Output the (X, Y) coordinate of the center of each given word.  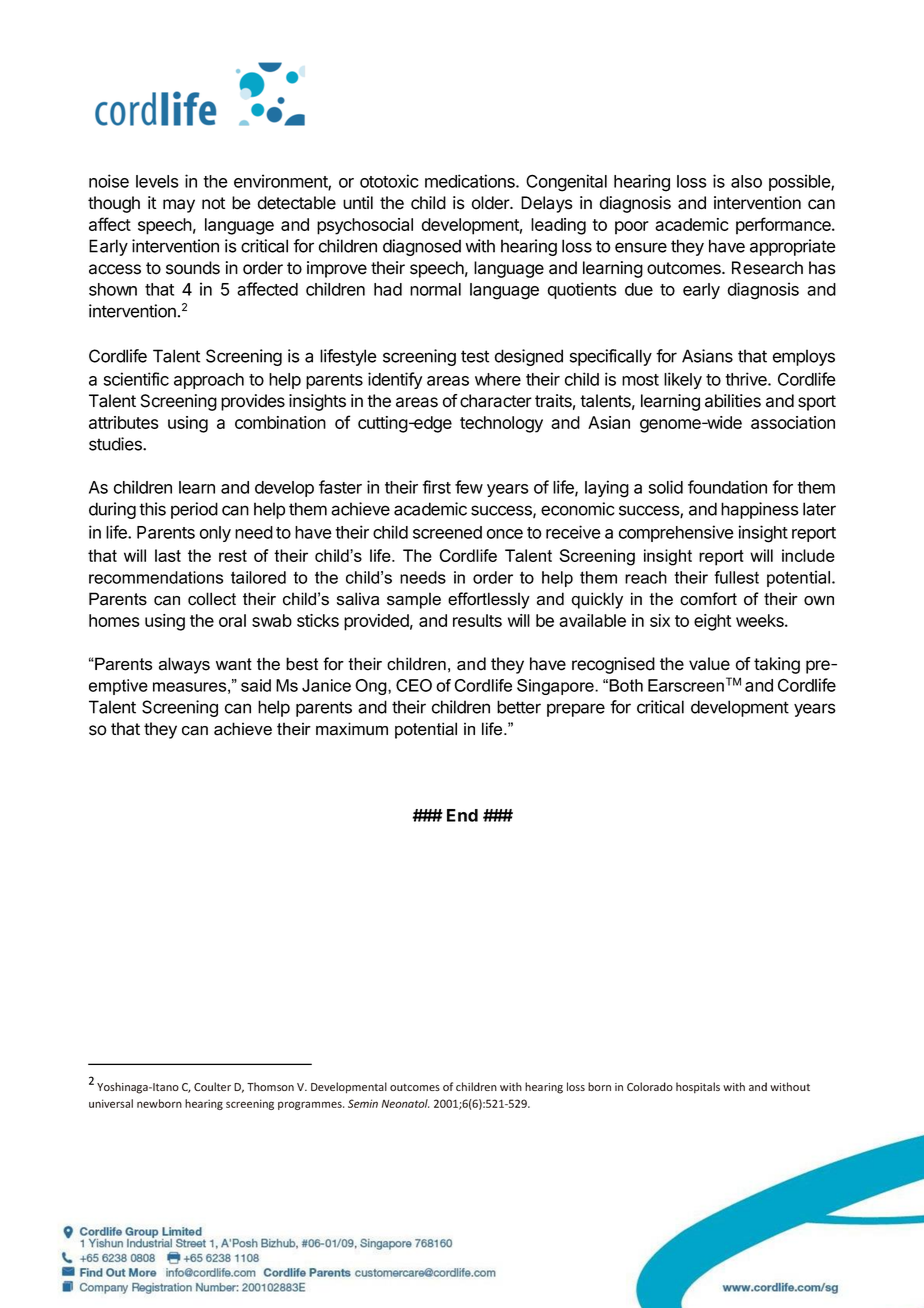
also (746, 181)
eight (712, 622)
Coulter (212, 1086)
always (184, 665)
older (492, 203)
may (179, 206)
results (477, 620)
